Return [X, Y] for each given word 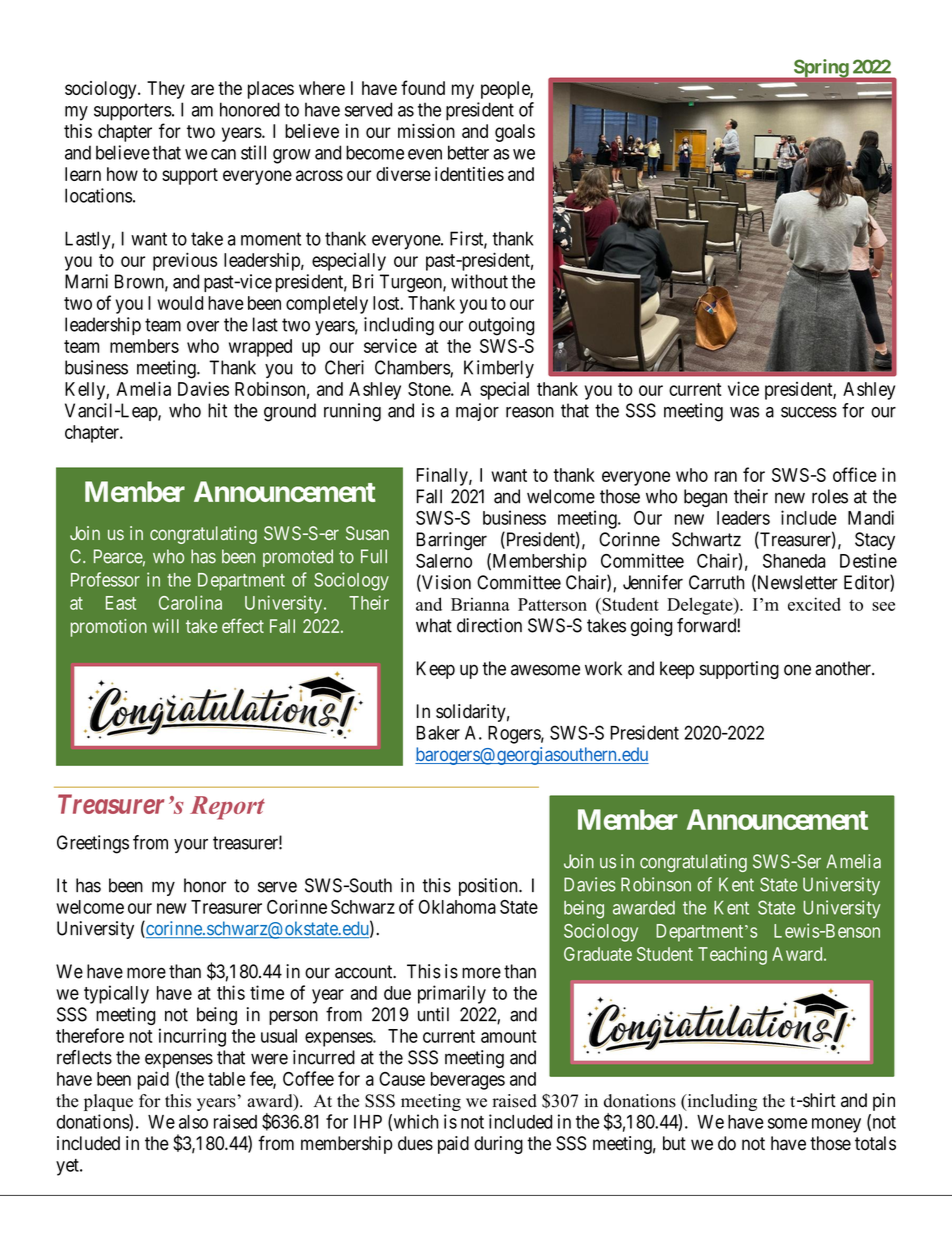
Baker [438, 733]
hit [217, 410]
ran [726, 476]
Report [227, 808]
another [844, 668]
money [836, 1125]
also [193, 1122]
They [166, 90]
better [468, 152]
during [498, 1145]
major [477, 412]
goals [515, 133]
